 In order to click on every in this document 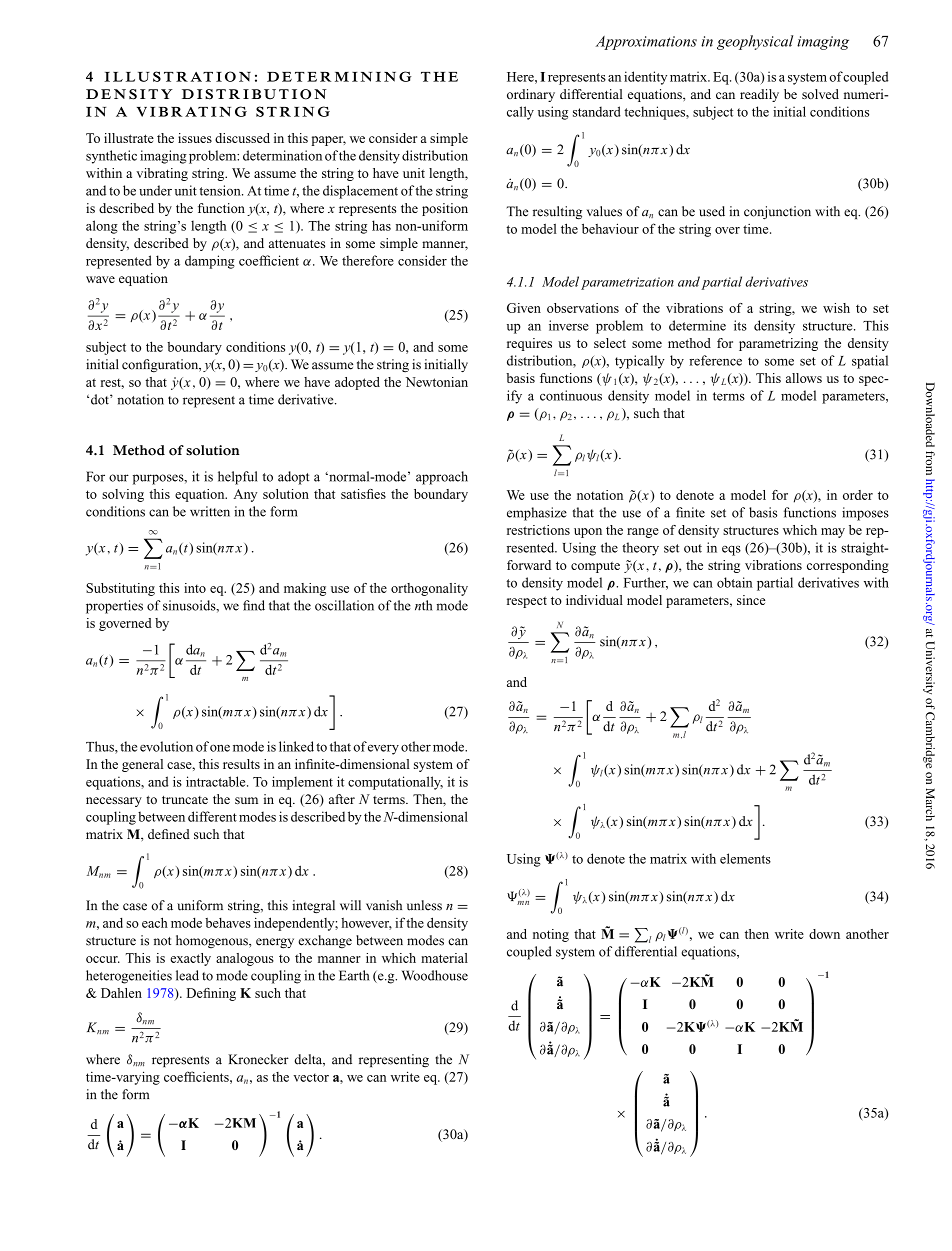, I will do `click(383, 749)`.
